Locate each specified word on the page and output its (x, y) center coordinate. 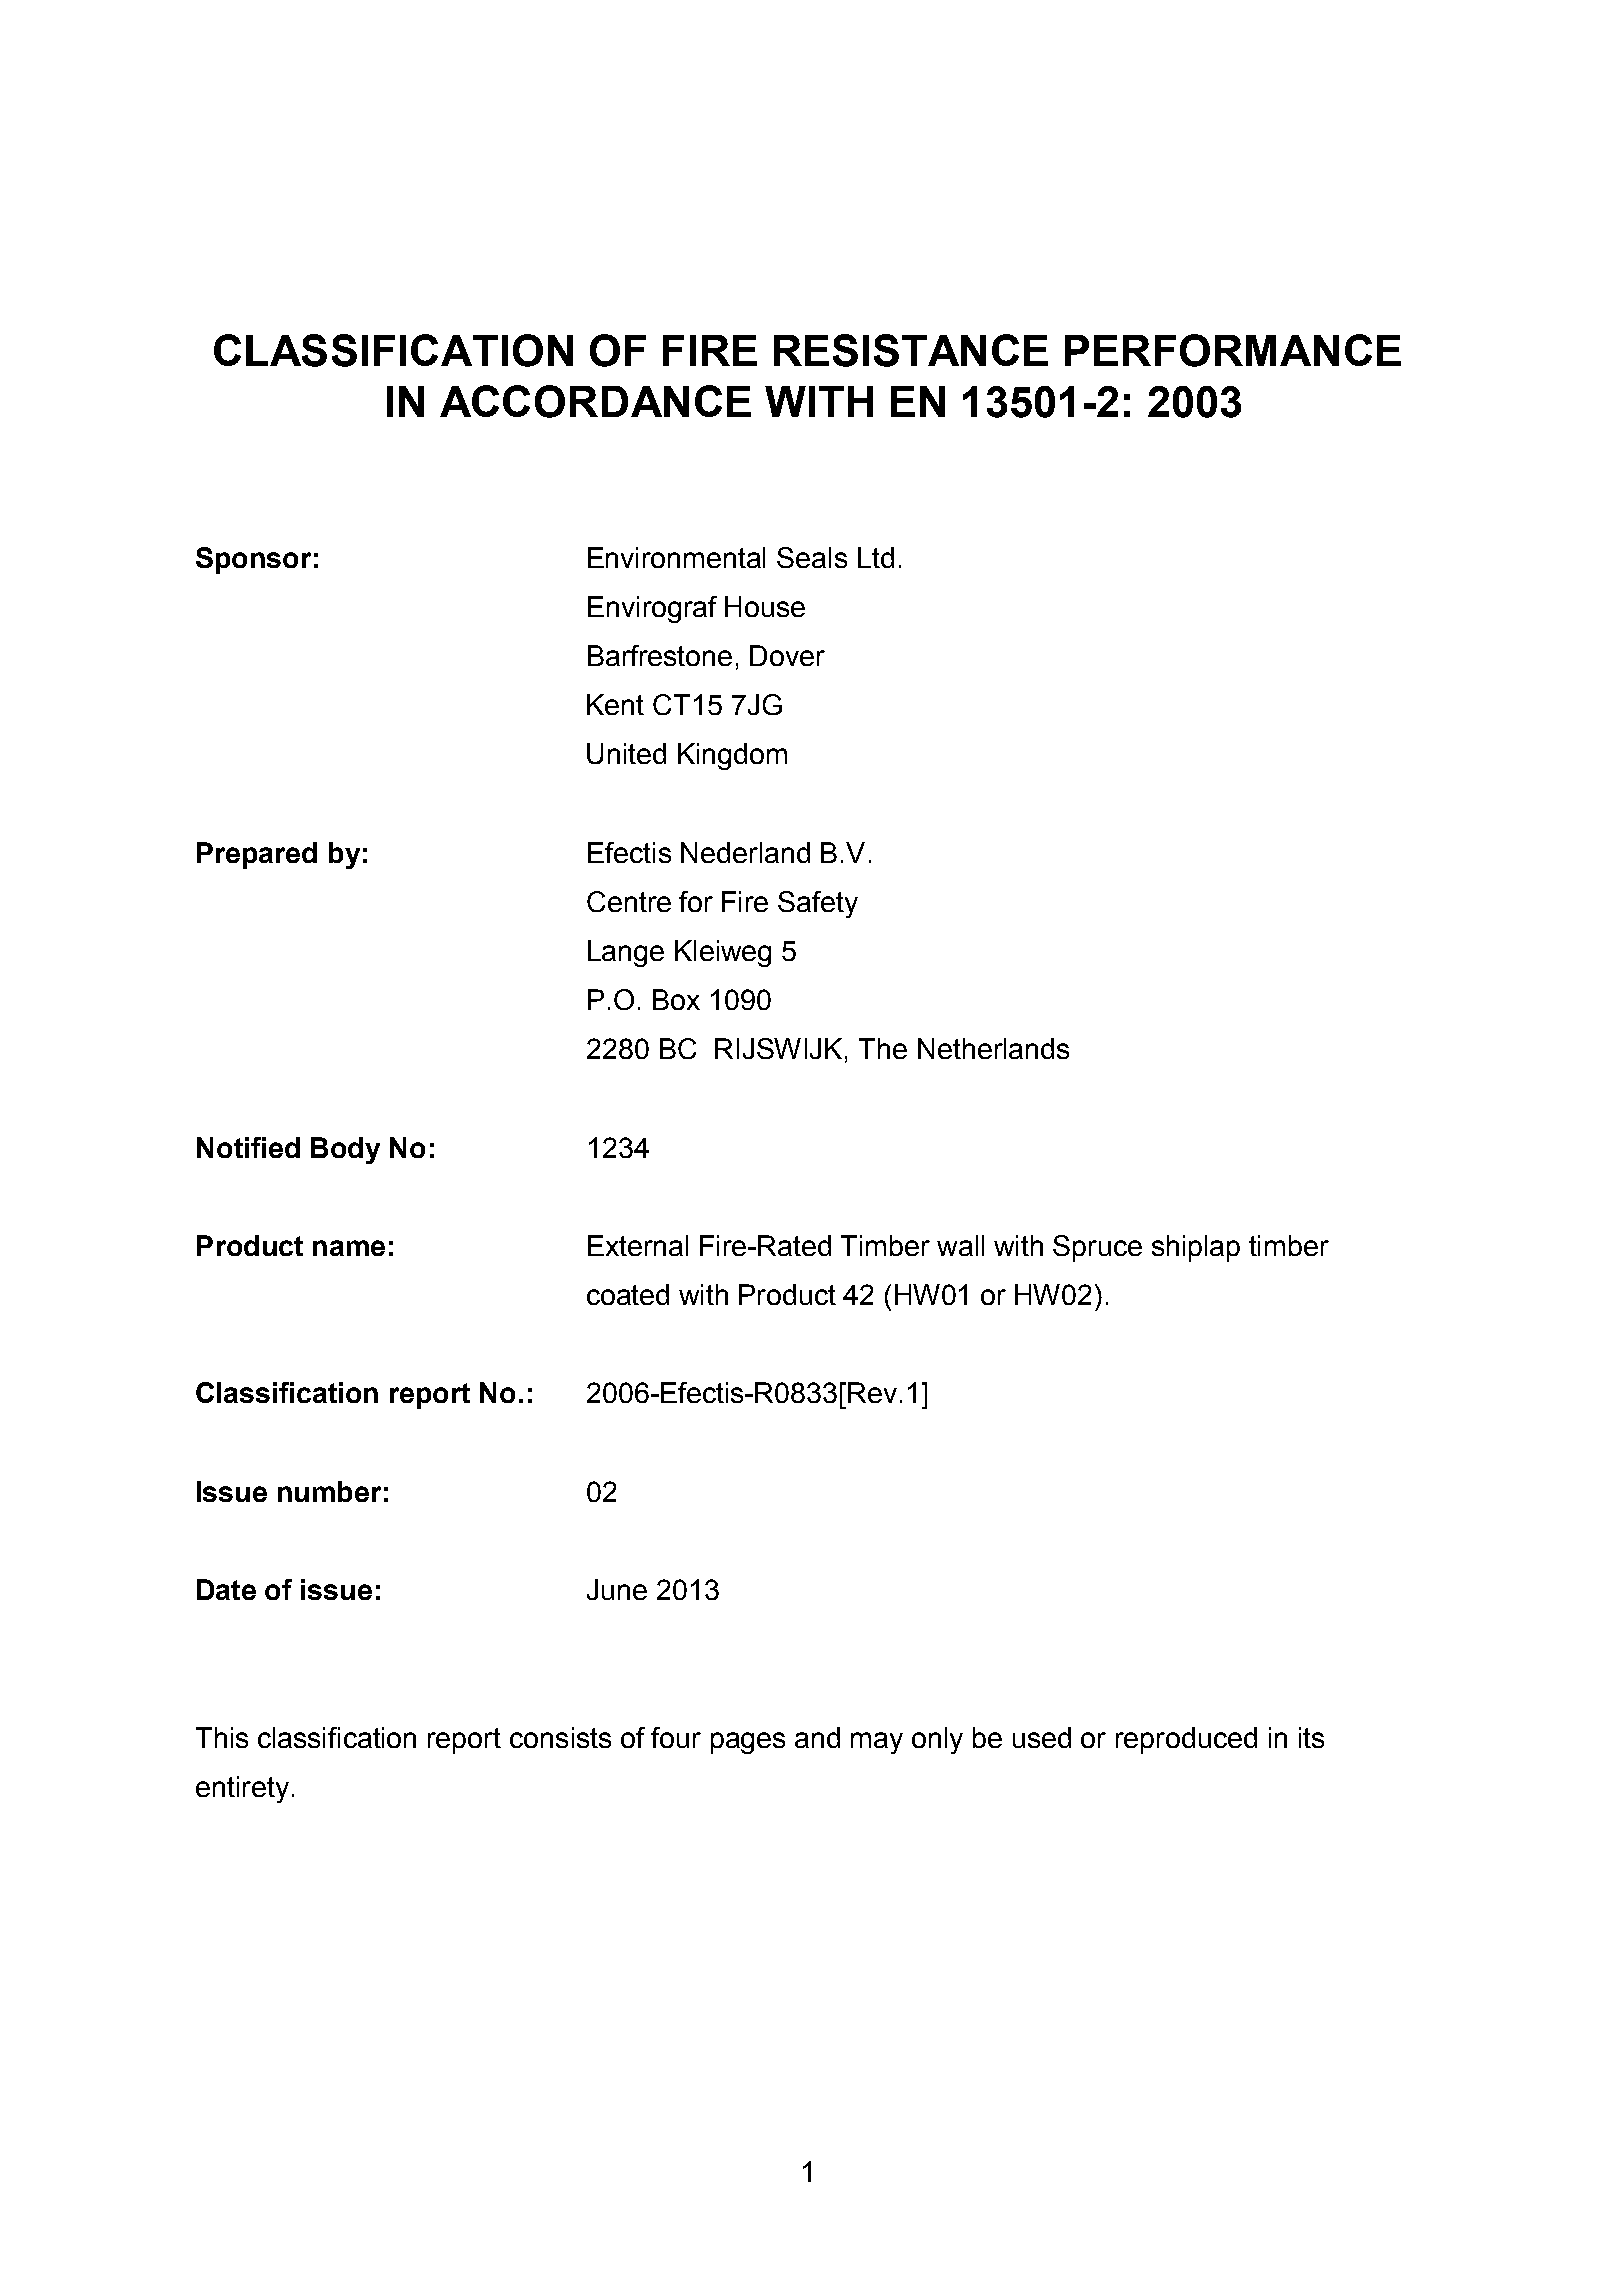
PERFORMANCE (1233, 350)
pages (748, 1743)
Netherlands (993, 1048)
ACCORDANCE (595, 401)
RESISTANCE (911, 350)
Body (345, 1150)
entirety (242, 1789)
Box (676, 999)
